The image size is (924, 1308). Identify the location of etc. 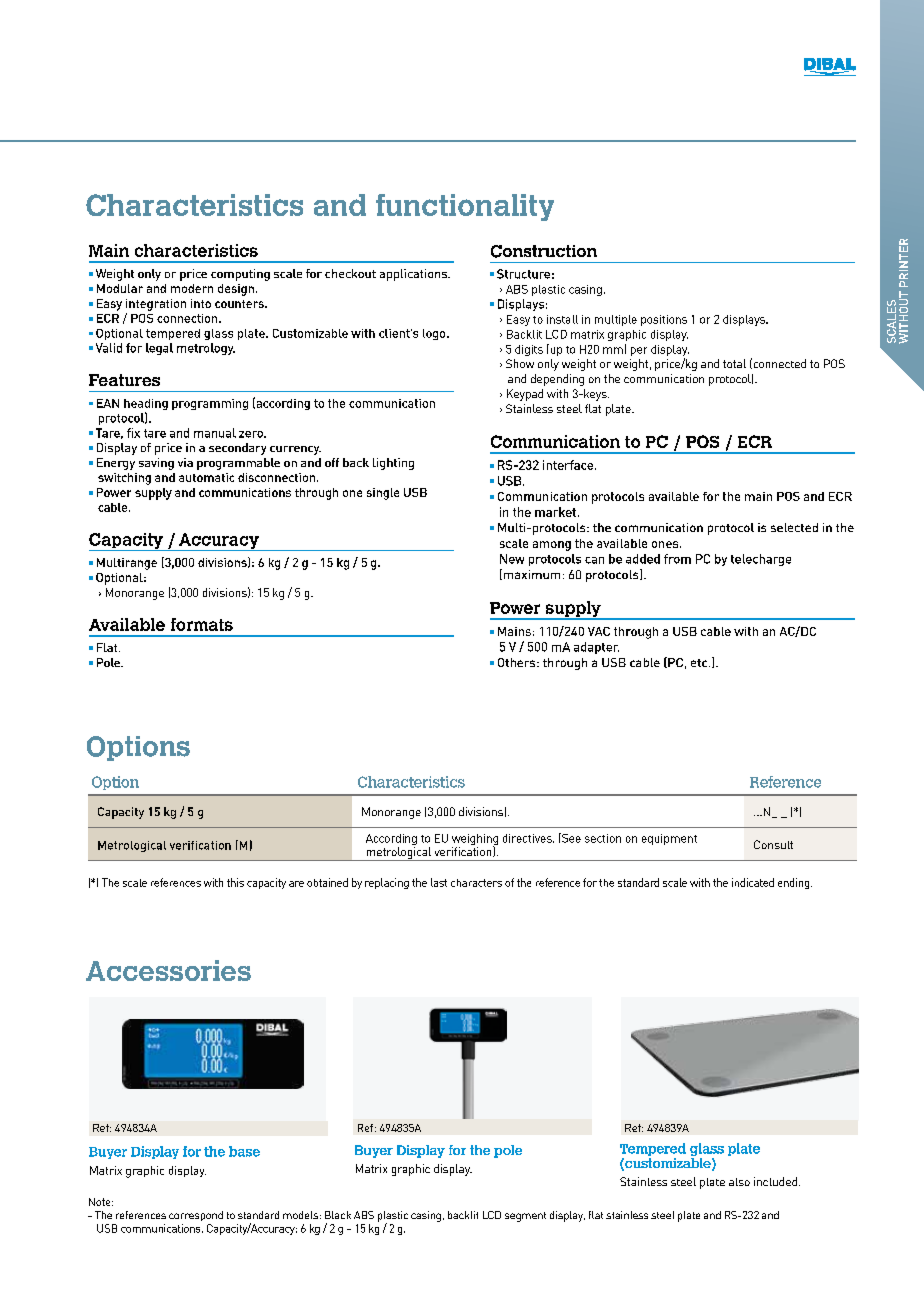
(700, 663).
